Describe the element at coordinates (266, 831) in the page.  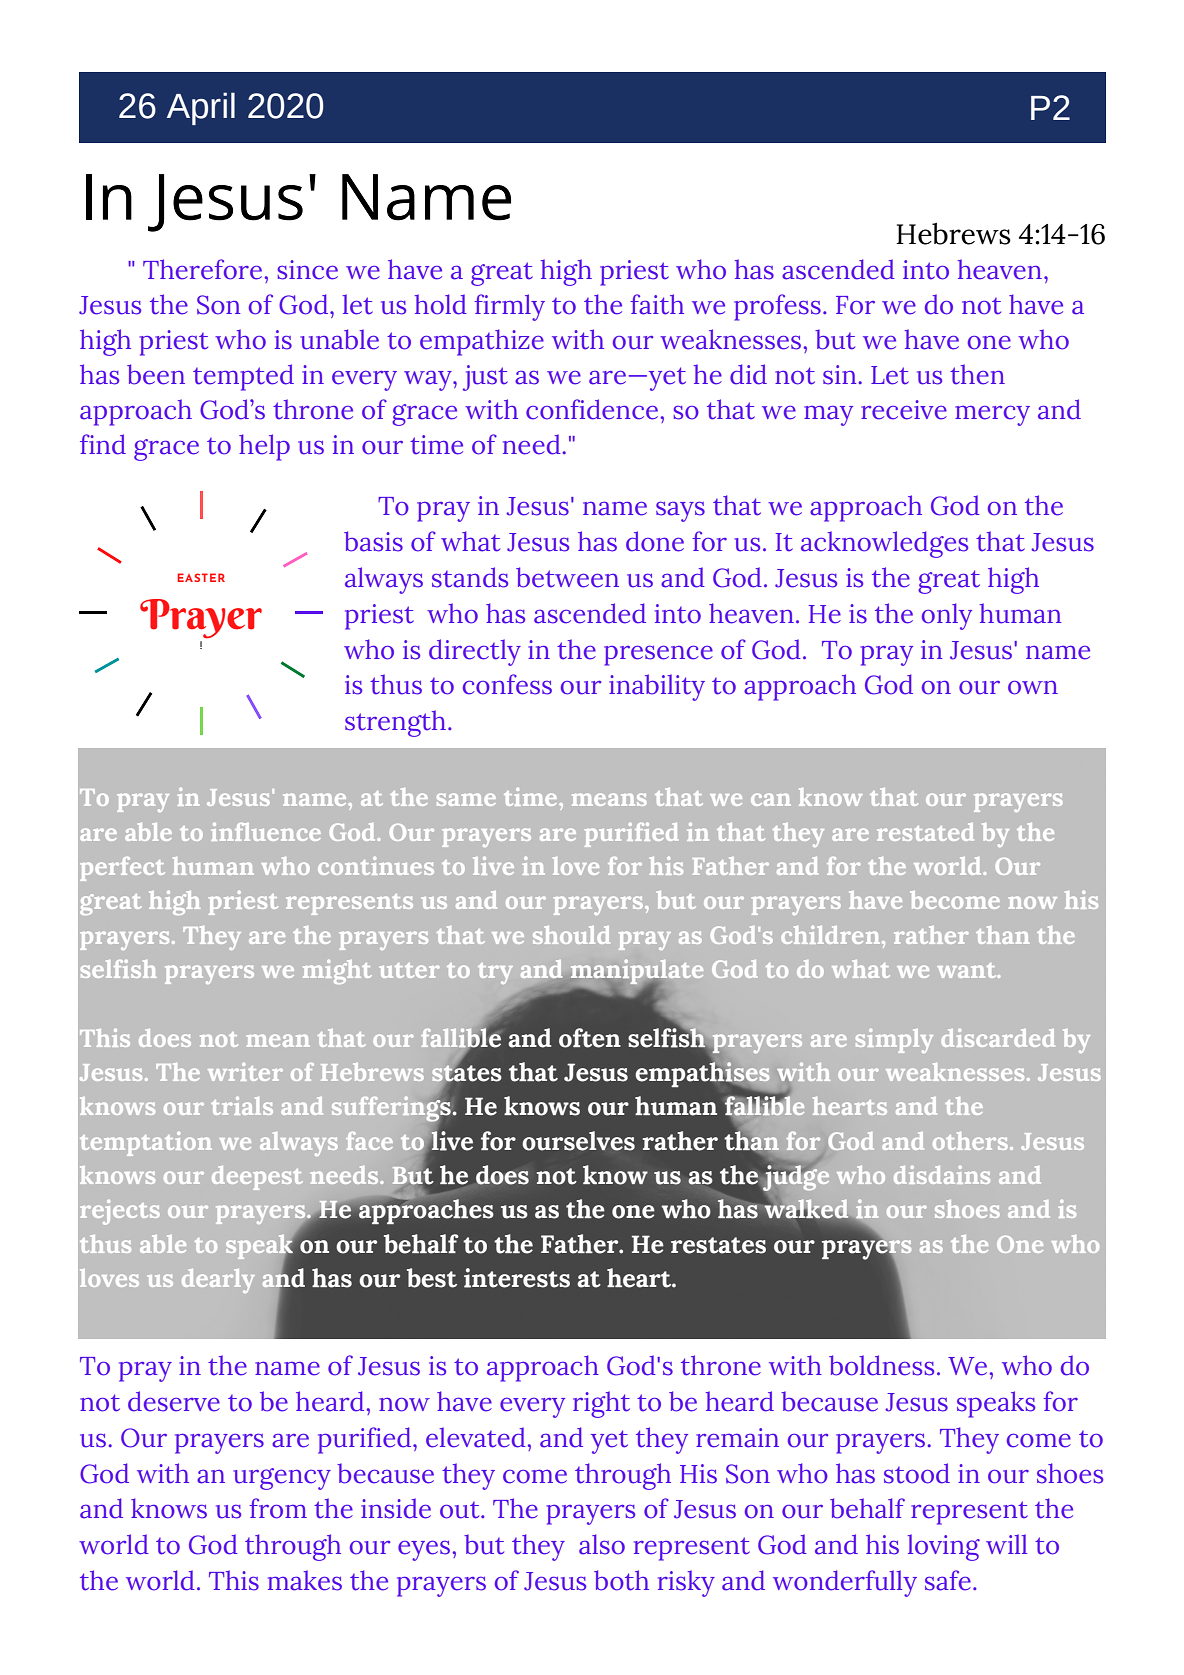
I see `influence` at that location.
